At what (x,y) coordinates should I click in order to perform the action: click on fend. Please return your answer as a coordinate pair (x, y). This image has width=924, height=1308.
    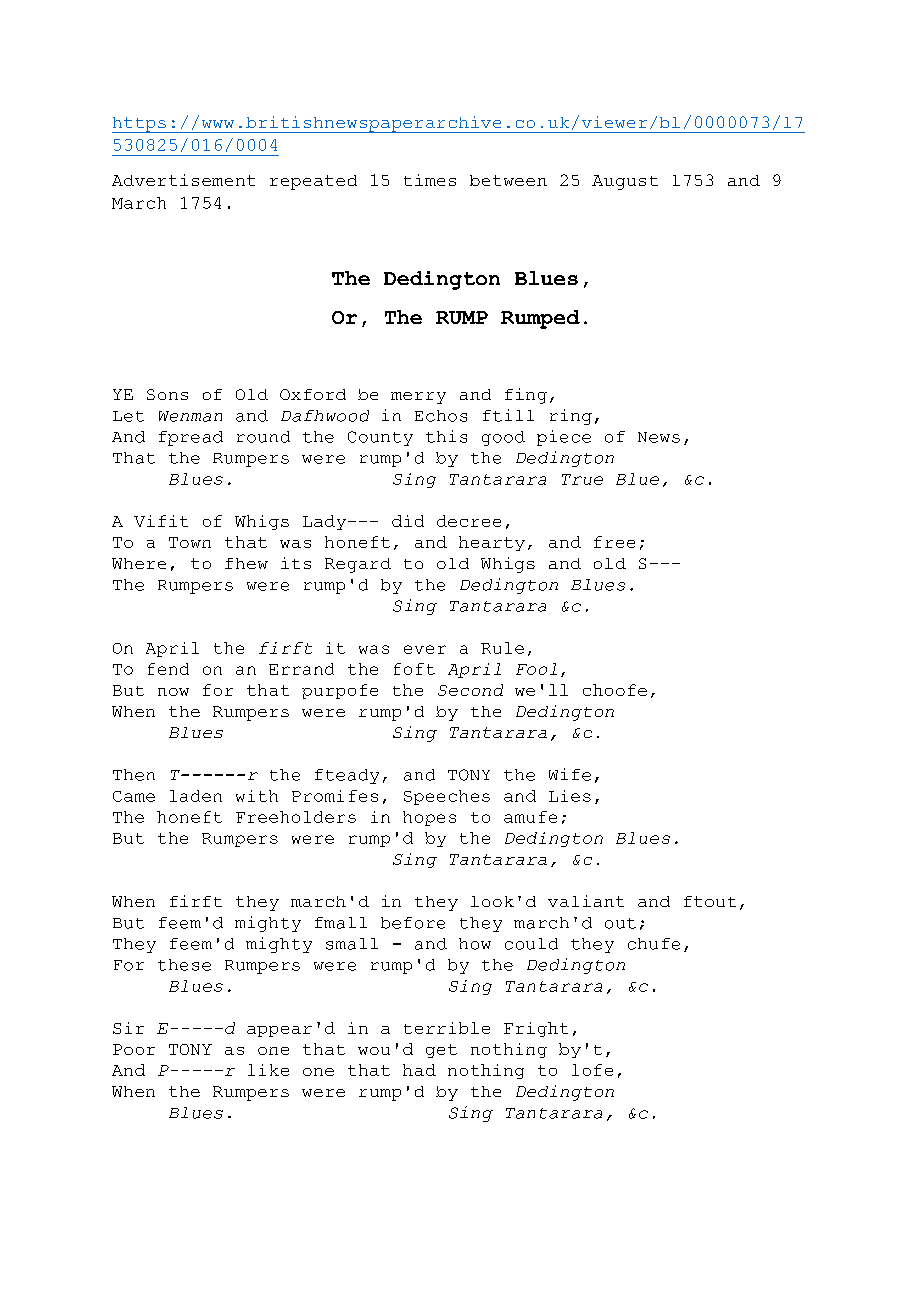
    Looking at the image, I should click on (168, 669).
